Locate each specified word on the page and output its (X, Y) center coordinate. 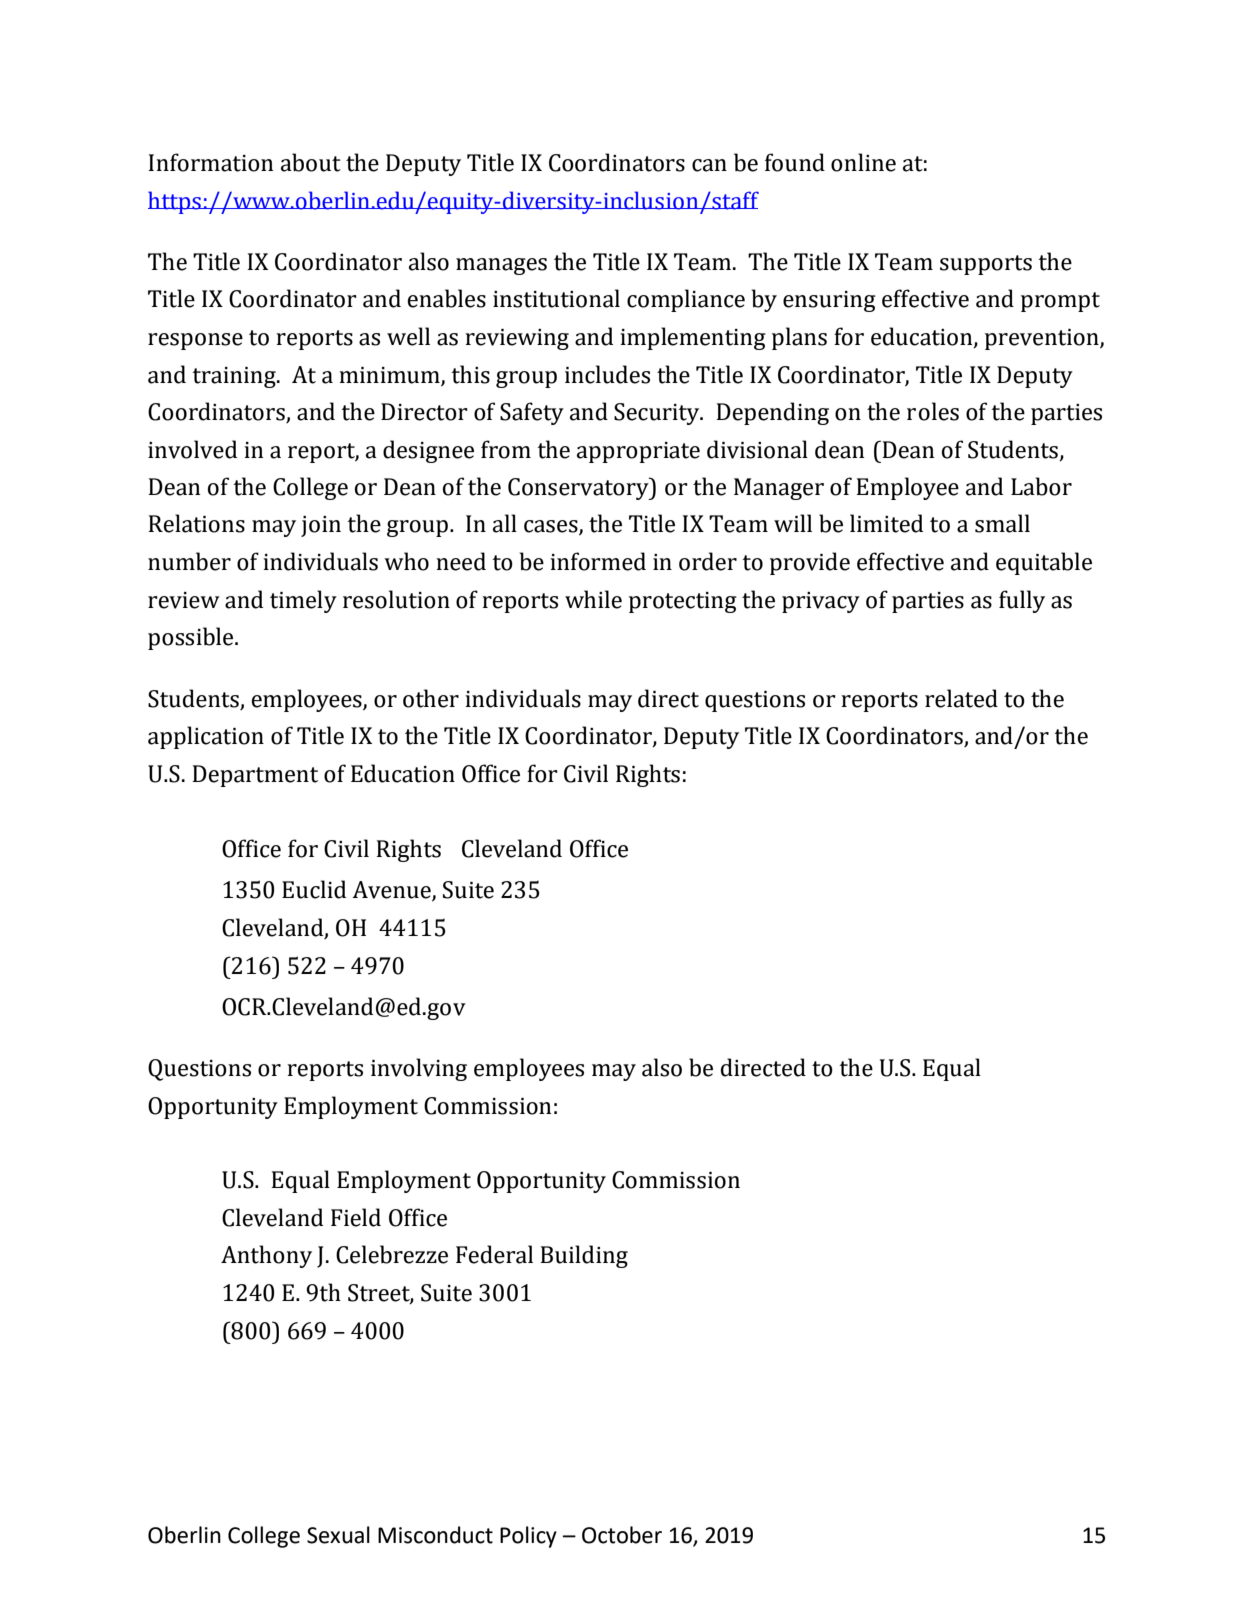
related (961, 698)
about (311, 162)
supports (986, 265)
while (593, 599)
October (622, 1535)
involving (419, 1069)
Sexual (338, 1535)
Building (584, 1256)
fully (1022, 601)
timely (303, 601)
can (709, 165)
